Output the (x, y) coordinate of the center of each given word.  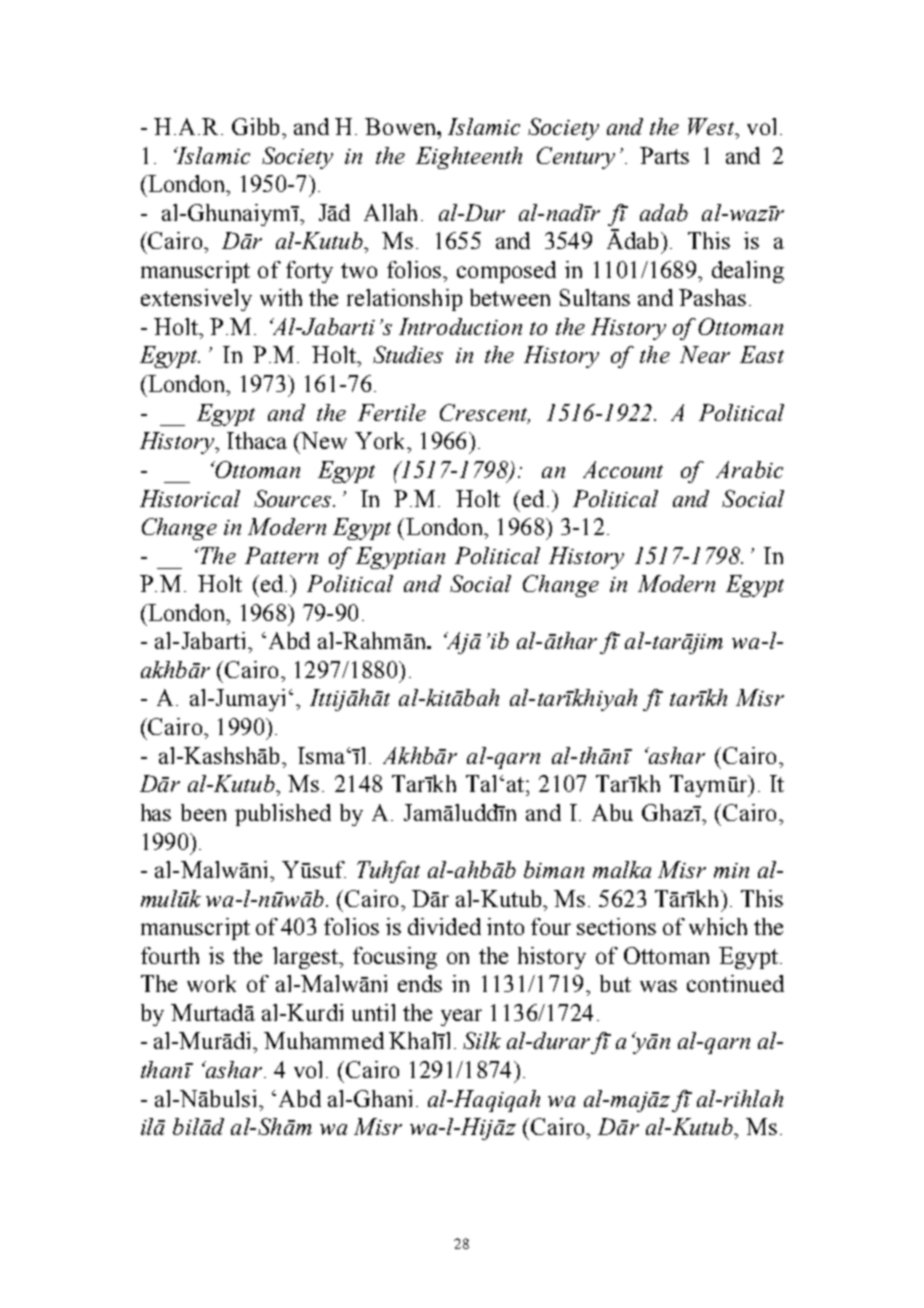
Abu (612, 812)
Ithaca (257, 440)
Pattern (281, 555)
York (381, 440)
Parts (664, 155)
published (283, 815)
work (211, 983)
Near (705, 354)
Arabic (749, 469)
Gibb (255, 126)
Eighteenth (469, 158)
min (731, 870)
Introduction (460, 326)
